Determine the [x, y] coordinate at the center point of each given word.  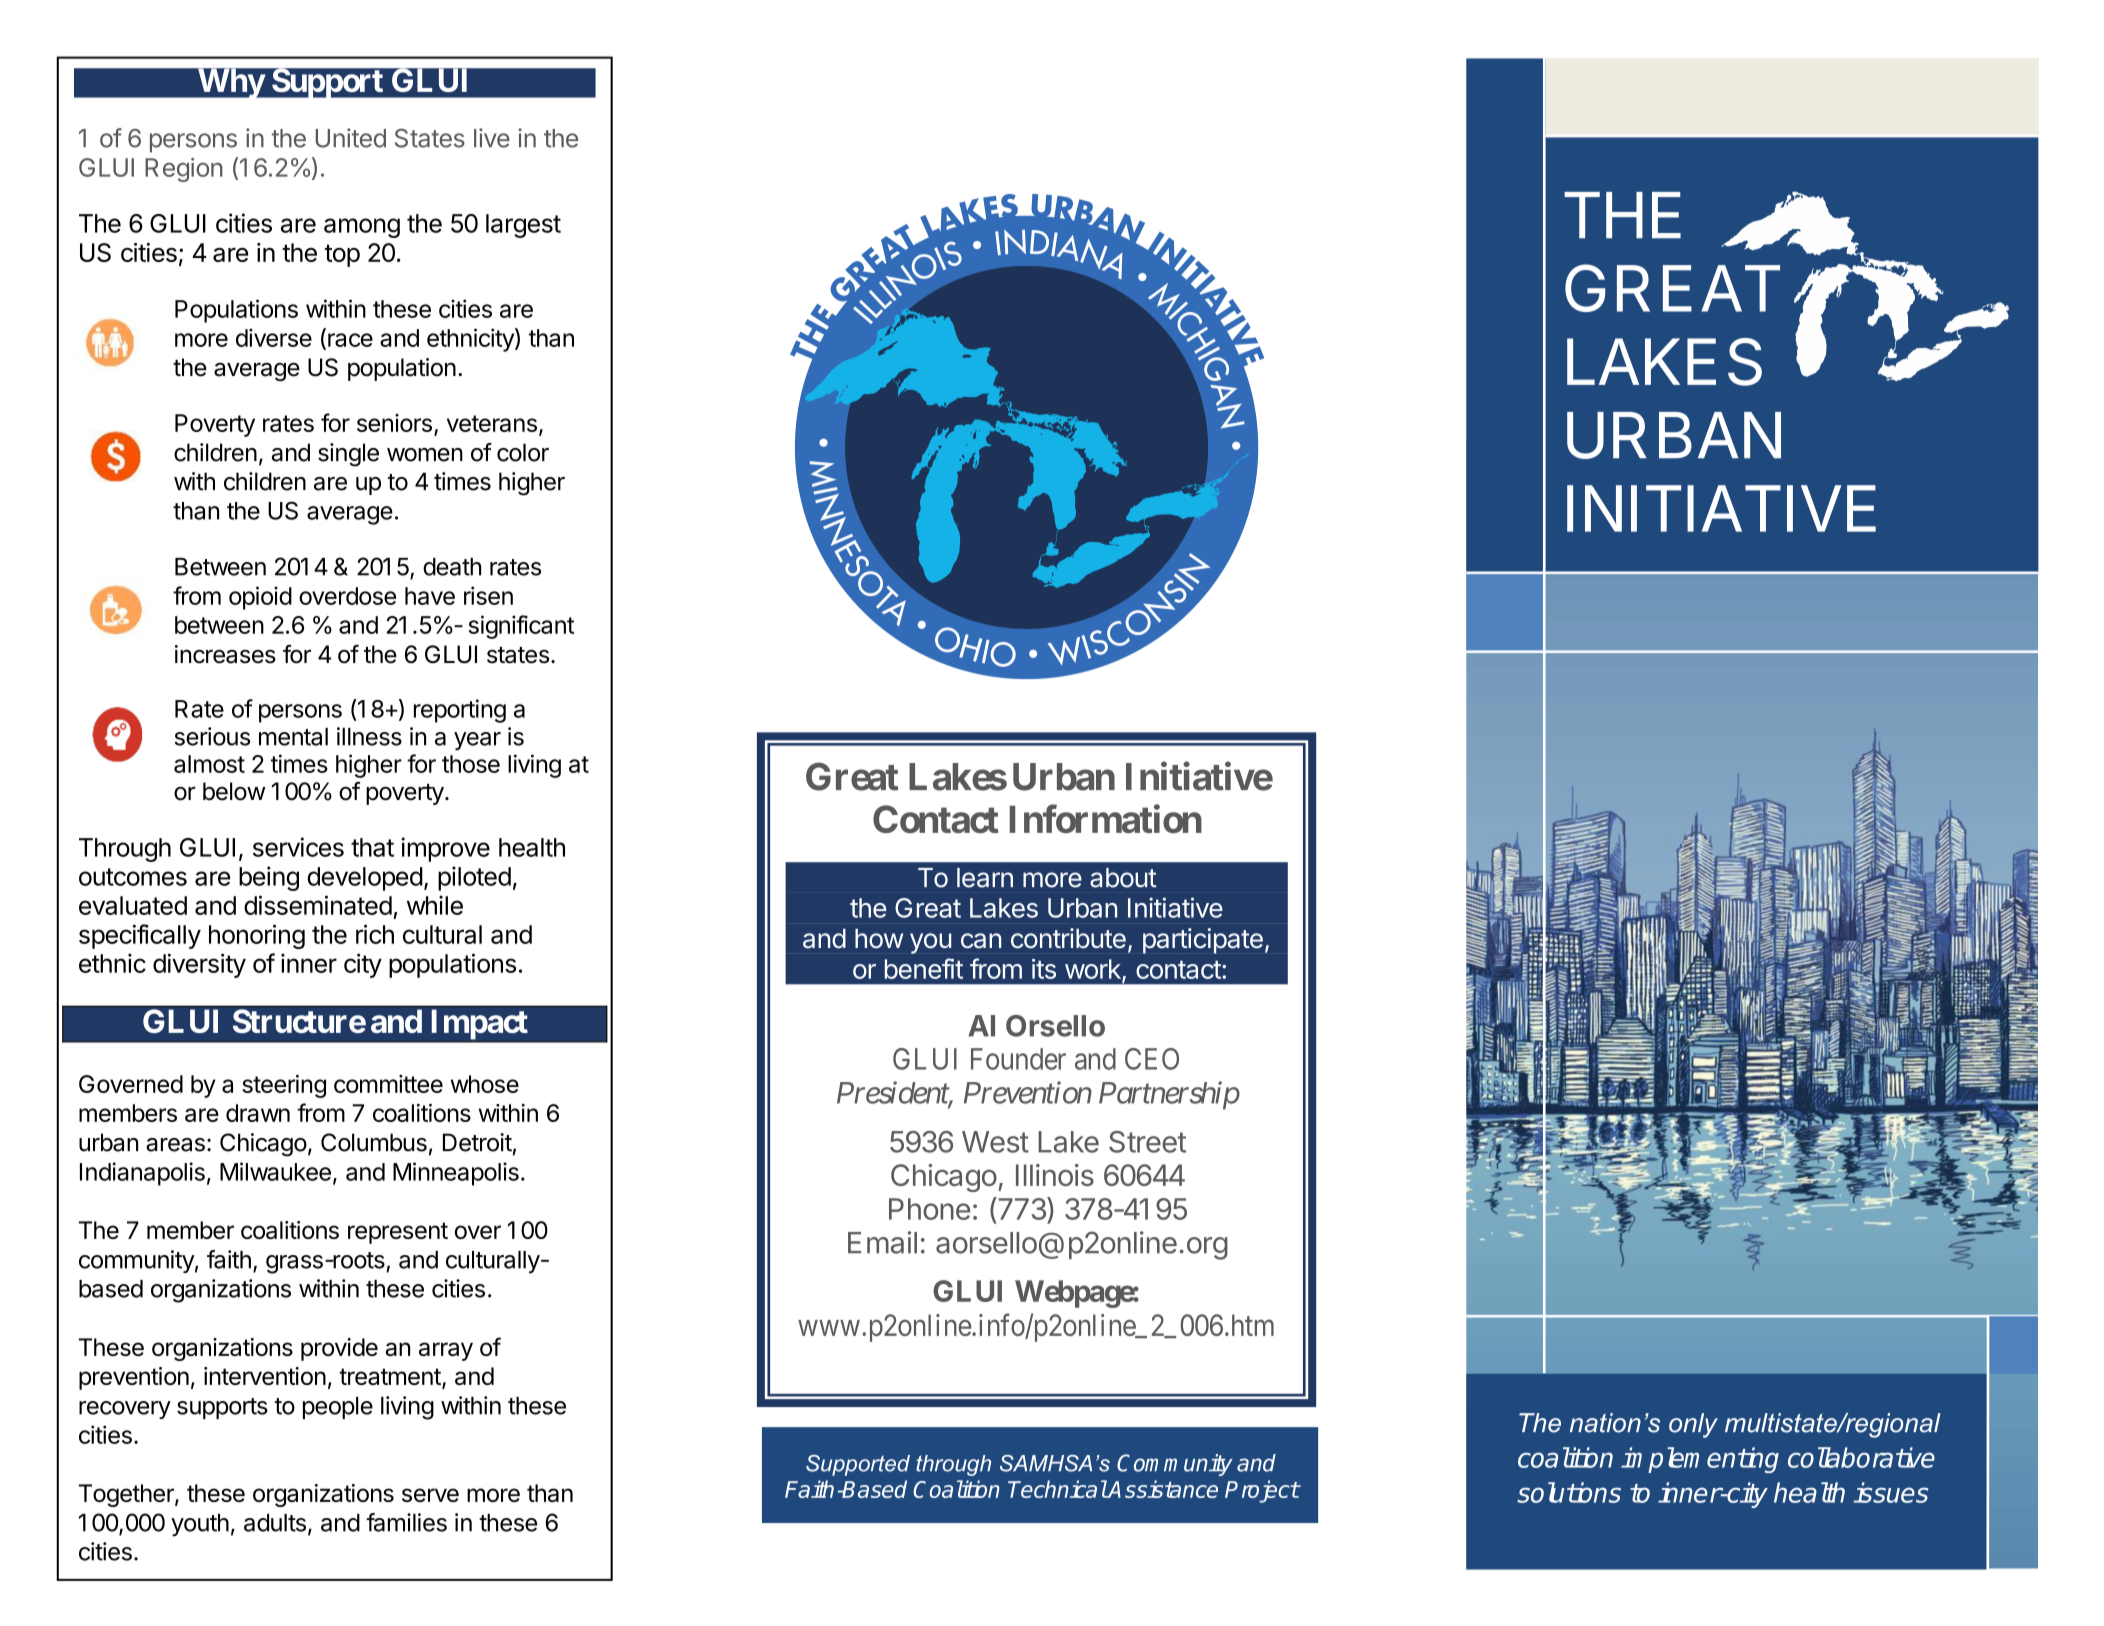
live [492, 138]
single [348, 455]
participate [1203, 941]
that [372, 847]
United [351, 138]
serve [430, 1495]
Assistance [1162, 1489]
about [1123, 878]
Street [1147, 1142]
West [995, 1142]
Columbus [374, 1142]
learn [985, 878]
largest [523, 226]
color [523, 452]
